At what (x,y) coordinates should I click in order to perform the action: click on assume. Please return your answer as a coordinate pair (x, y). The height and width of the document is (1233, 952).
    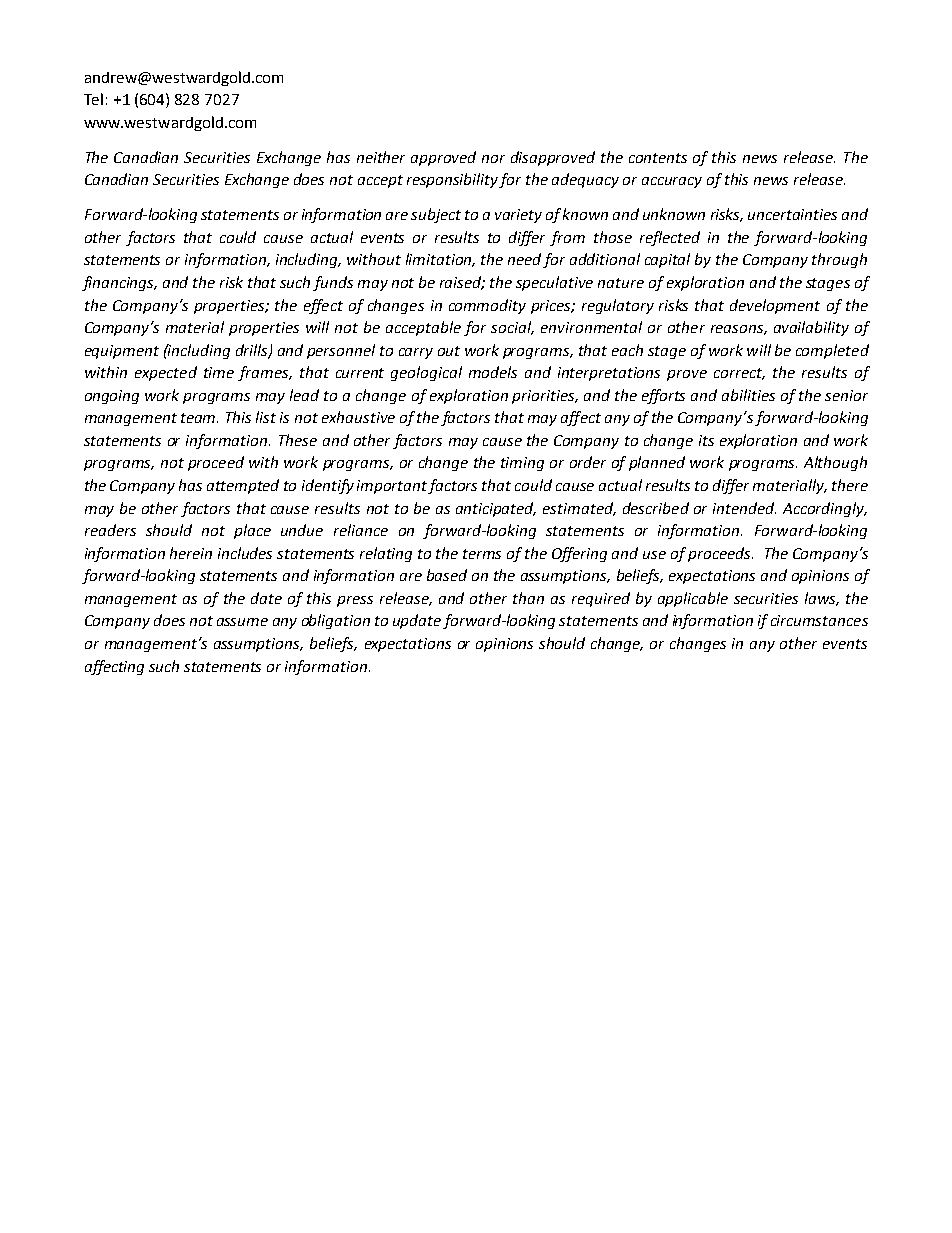
    Looking at the image, I should click on (242, 622).
